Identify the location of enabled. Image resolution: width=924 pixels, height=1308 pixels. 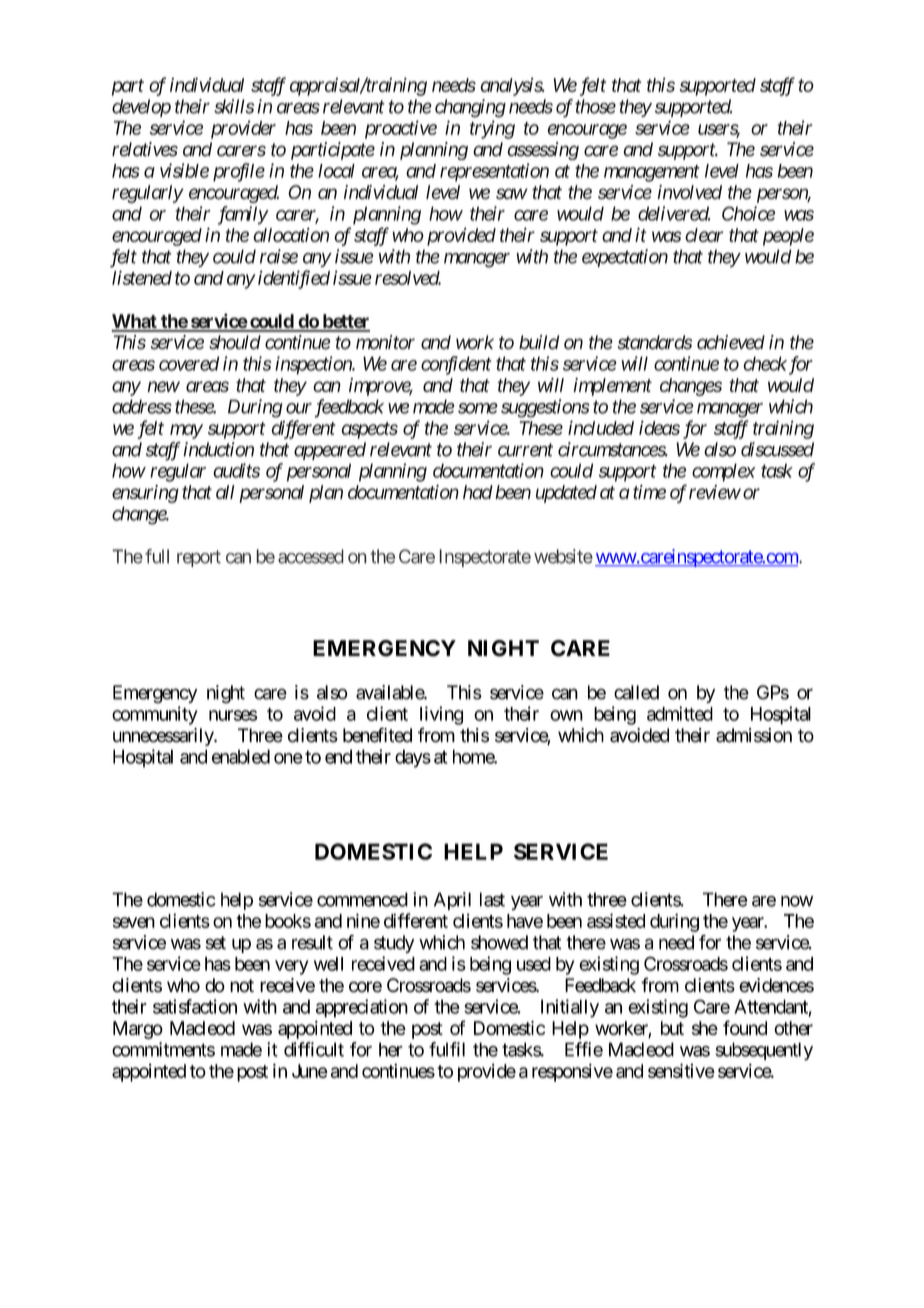
(241, 756).
